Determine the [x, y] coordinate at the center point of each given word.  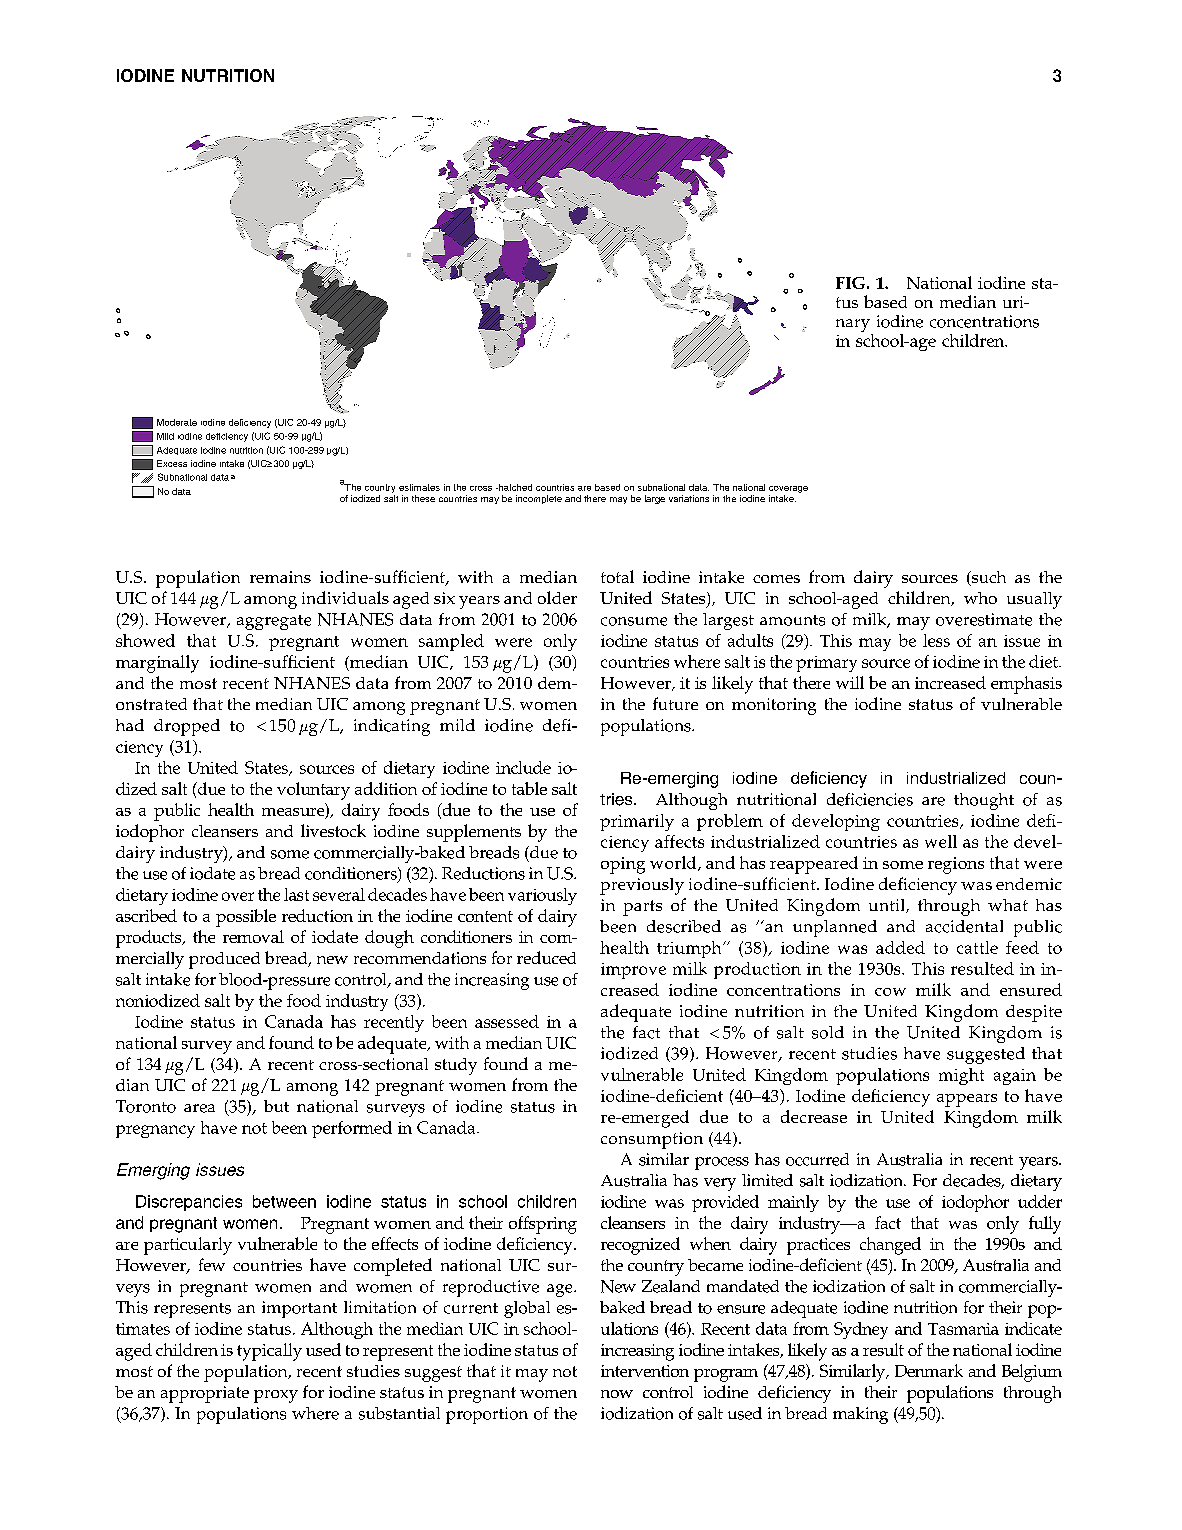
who [980, 598]
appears [967, 1100]
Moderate [177, 422]
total [617, 576]
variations [689, 498]
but [276, 1106]
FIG [850, 283]
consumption [652, 1140]
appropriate [205, 1394]
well [941, 841]
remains [280, 577]
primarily [637, 822]
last [296, 894]
